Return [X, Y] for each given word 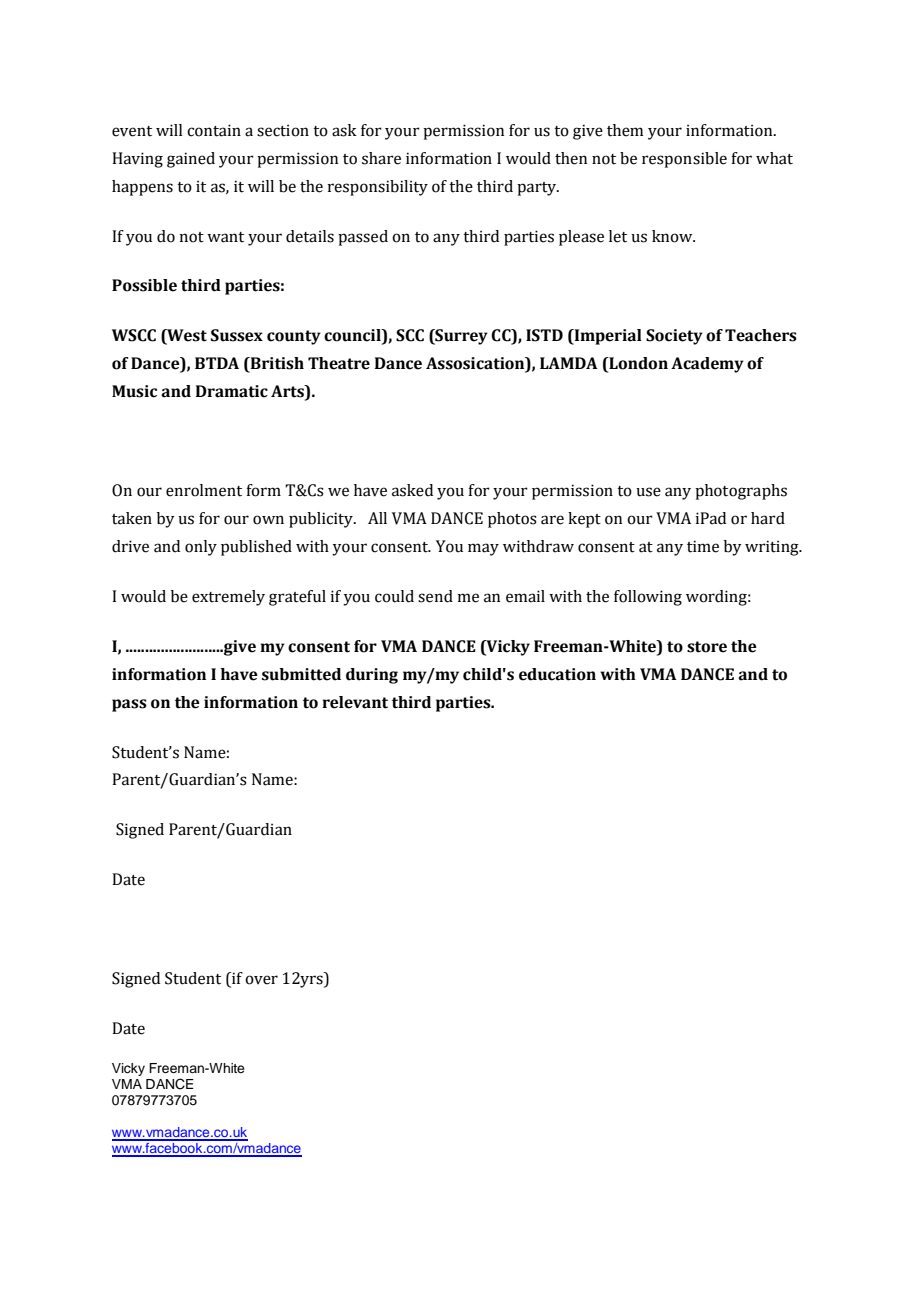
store [707, 647]
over [261, 980]
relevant [355, 702]
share [381, 158]
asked [412, 490]
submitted [301, 674]
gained [191, 160]
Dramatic [232, 391]
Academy [707, 365]
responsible [684, 160]
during [372, 676]
